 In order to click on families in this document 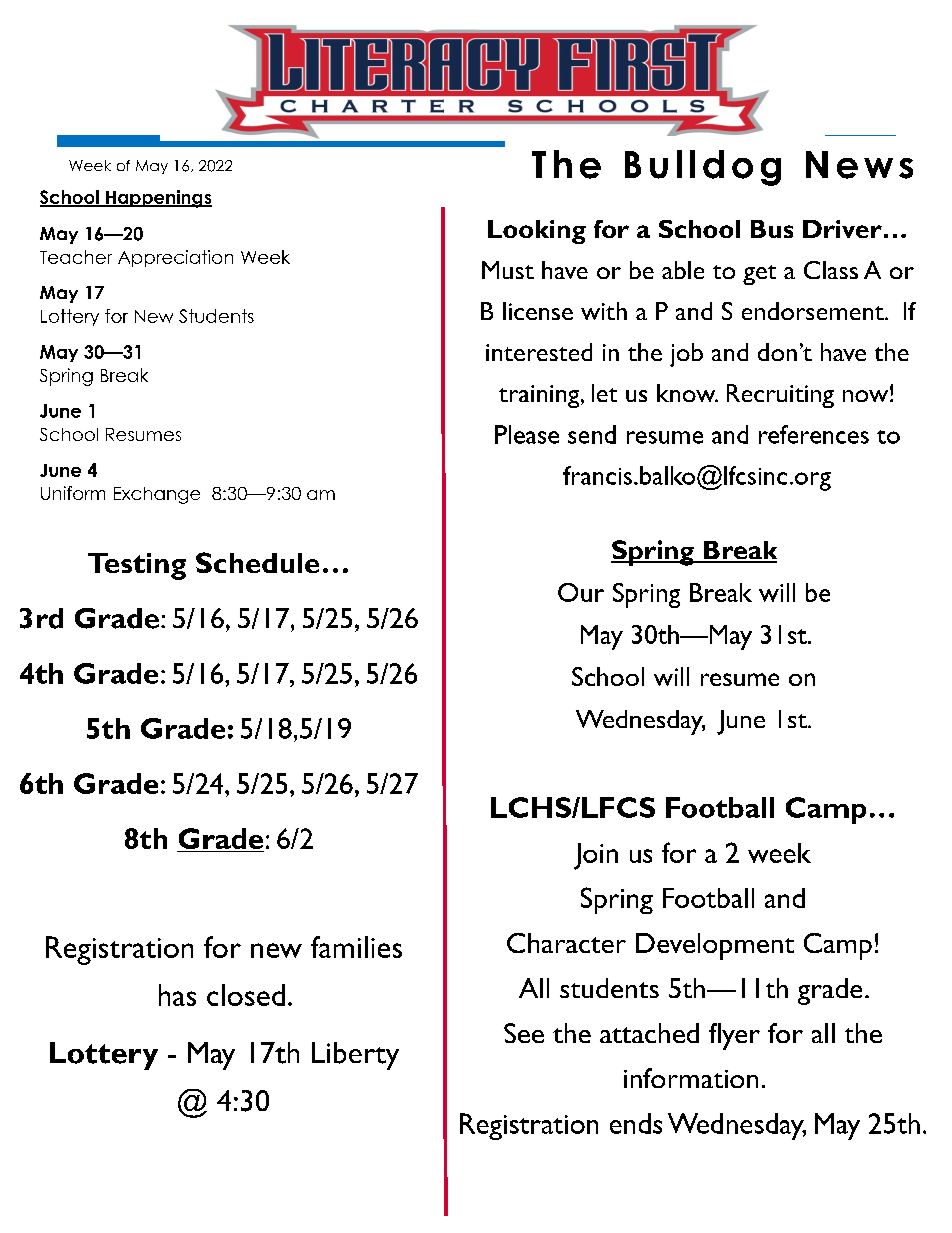, I will do `click(356, 947)`.
